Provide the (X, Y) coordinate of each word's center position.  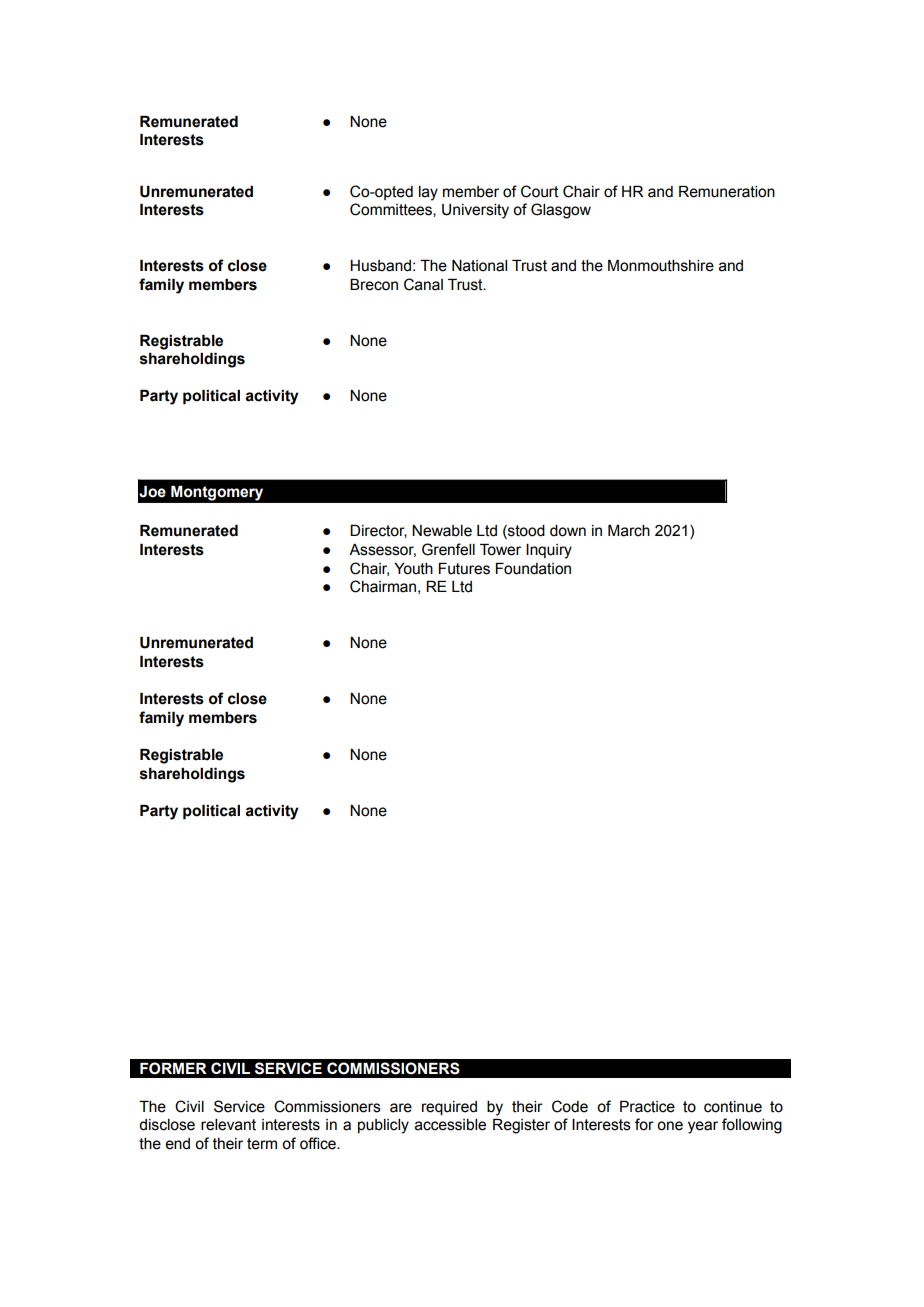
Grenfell (448, 549)
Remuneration (727, 192)
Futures (464, 569)
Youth (413, 569)
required (449, 1108)
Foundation (533, 569)
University (475, 211)
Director (378, 531)
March (629, 531)
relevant (228, 1125)
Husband (380, 266)
